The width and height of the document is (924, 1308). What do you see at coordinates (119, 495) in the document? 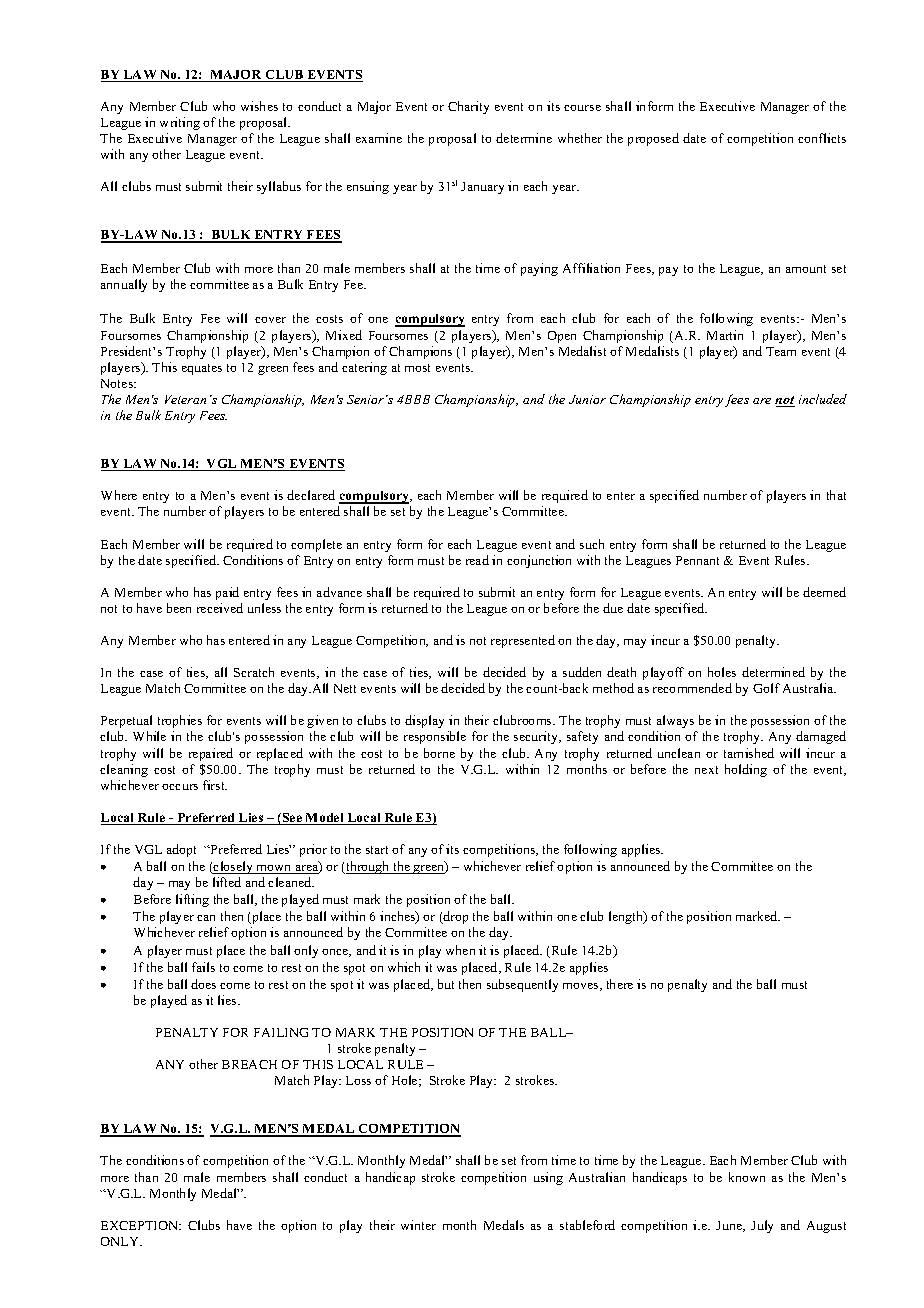
I see `Where` at bounding box center [119, 495].
